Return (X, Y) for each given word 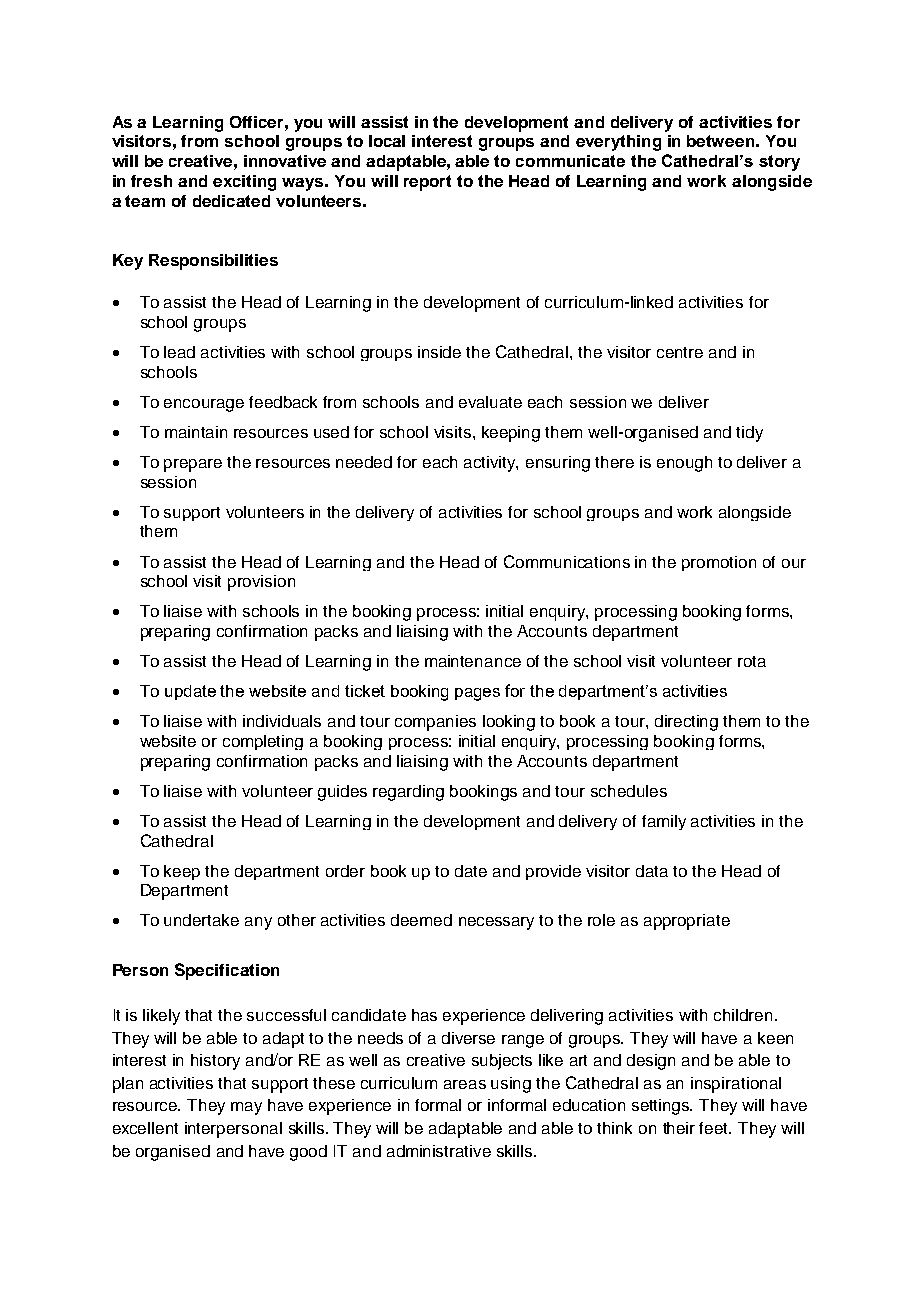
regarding (408, 793)
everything (618, 143)
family (664, 822)
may (246, 1108)
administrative (439, 1151)
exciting (244, 183)
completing (263, 742)
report (427, 183)
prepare (193, 465)
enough (684, 464)
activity (491, 464)
